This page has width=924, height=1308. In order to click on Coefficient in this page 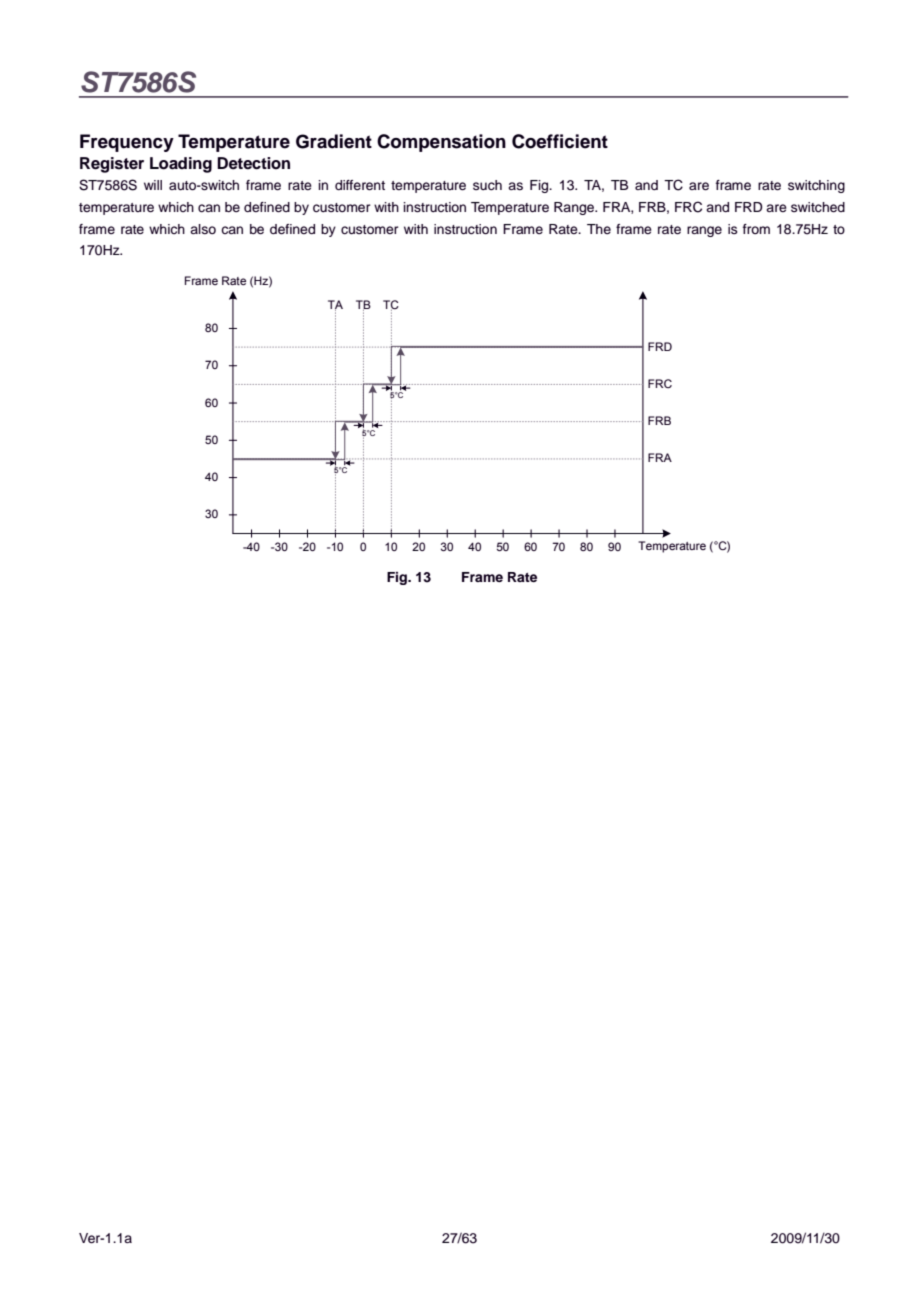, I will do `click(560, 141)`.
